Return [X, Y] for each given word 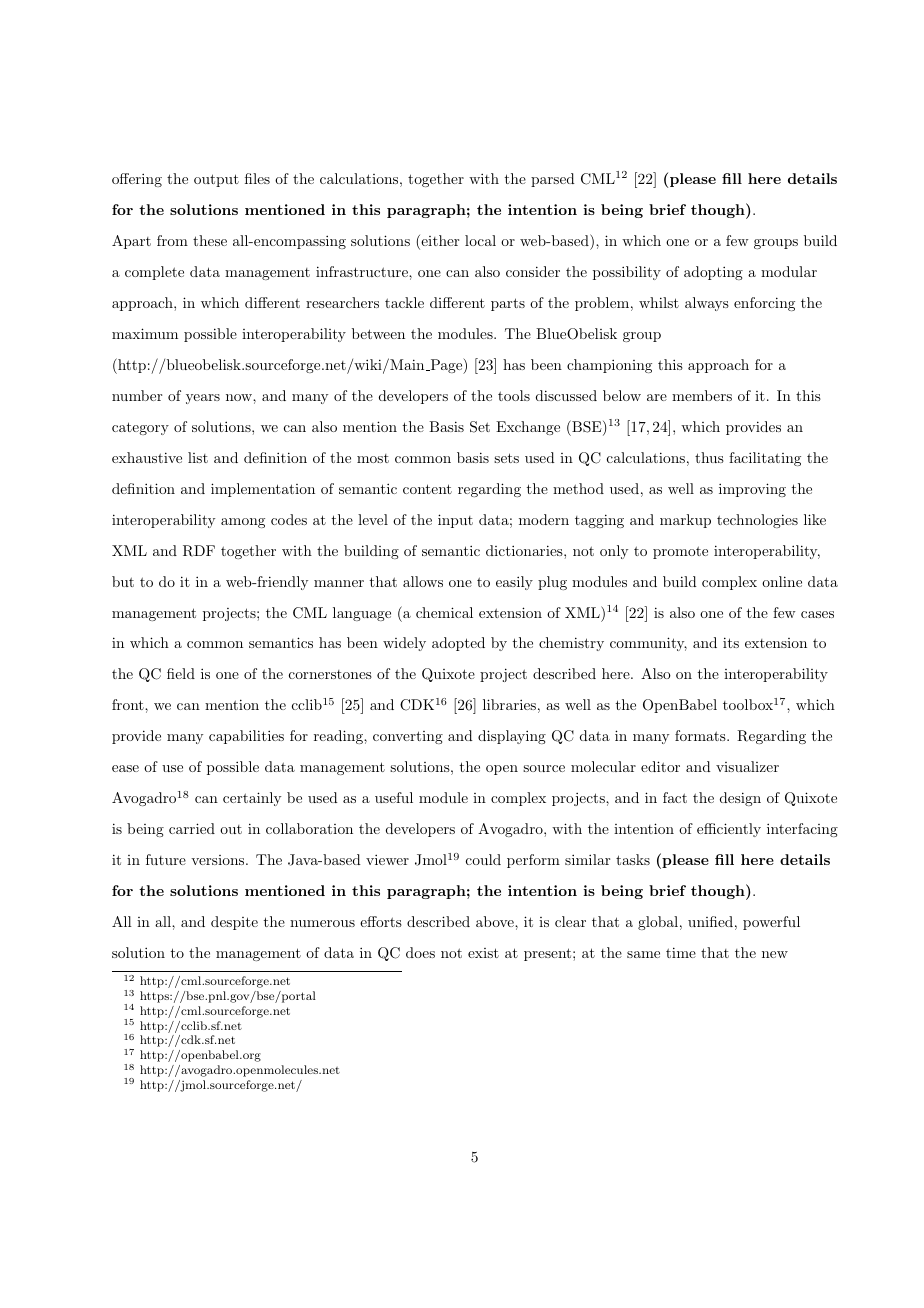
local [480, 240]
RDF [199, 551]
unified [710, 921]
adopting [713, 273]
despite [234, 923]
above [496, 921]
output [216, 180]
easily [514, 583]
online [782, 581]
